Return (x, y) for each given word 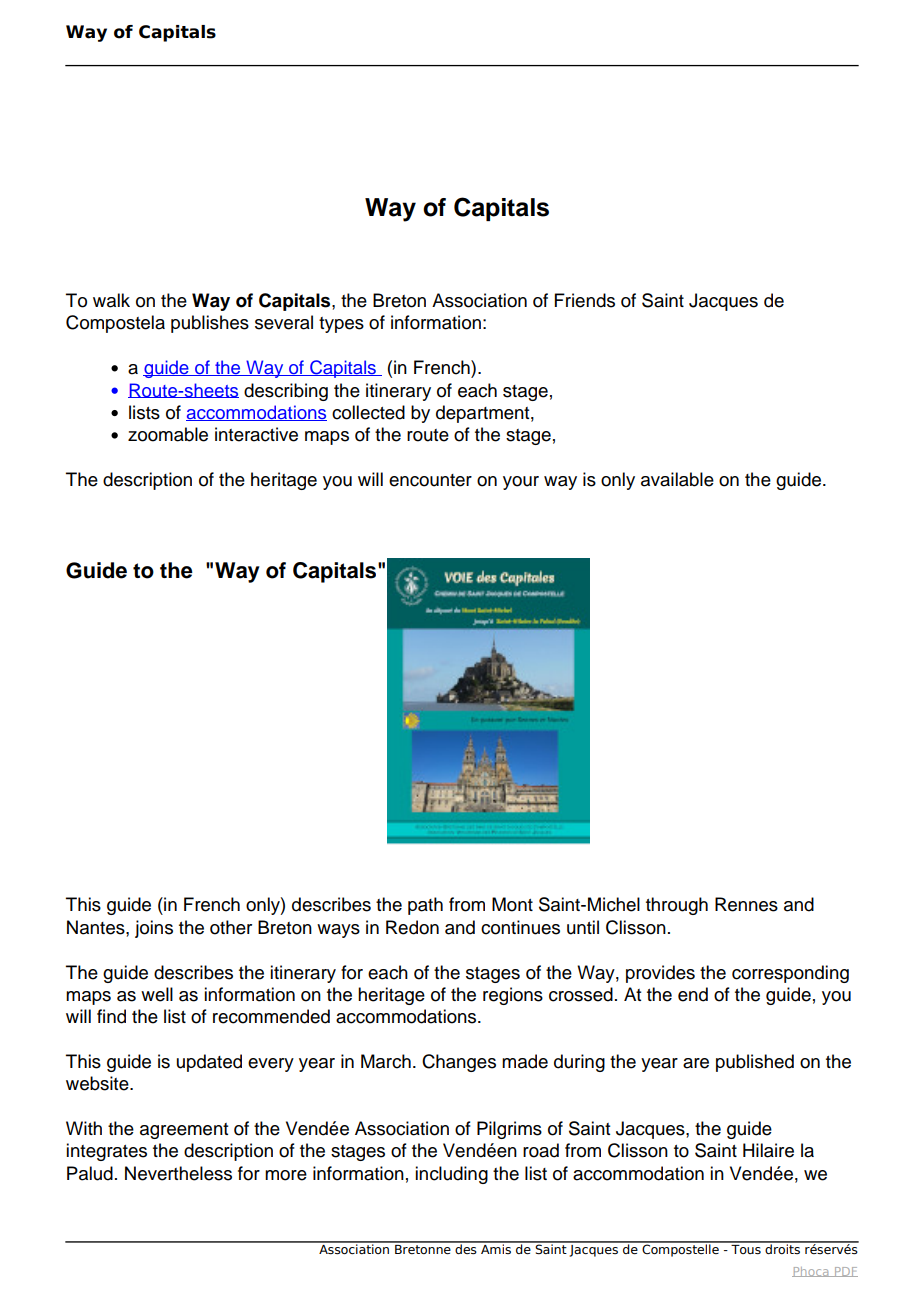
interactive (256, 434)
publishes (210, 324)
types (341, 325)
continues (520, 927)
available (677, 479)
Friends (585, 300)
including (451, 1175)
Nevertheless (178, 1173)
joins (154, 929)
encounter (430, 480)
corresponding (790, 974)
